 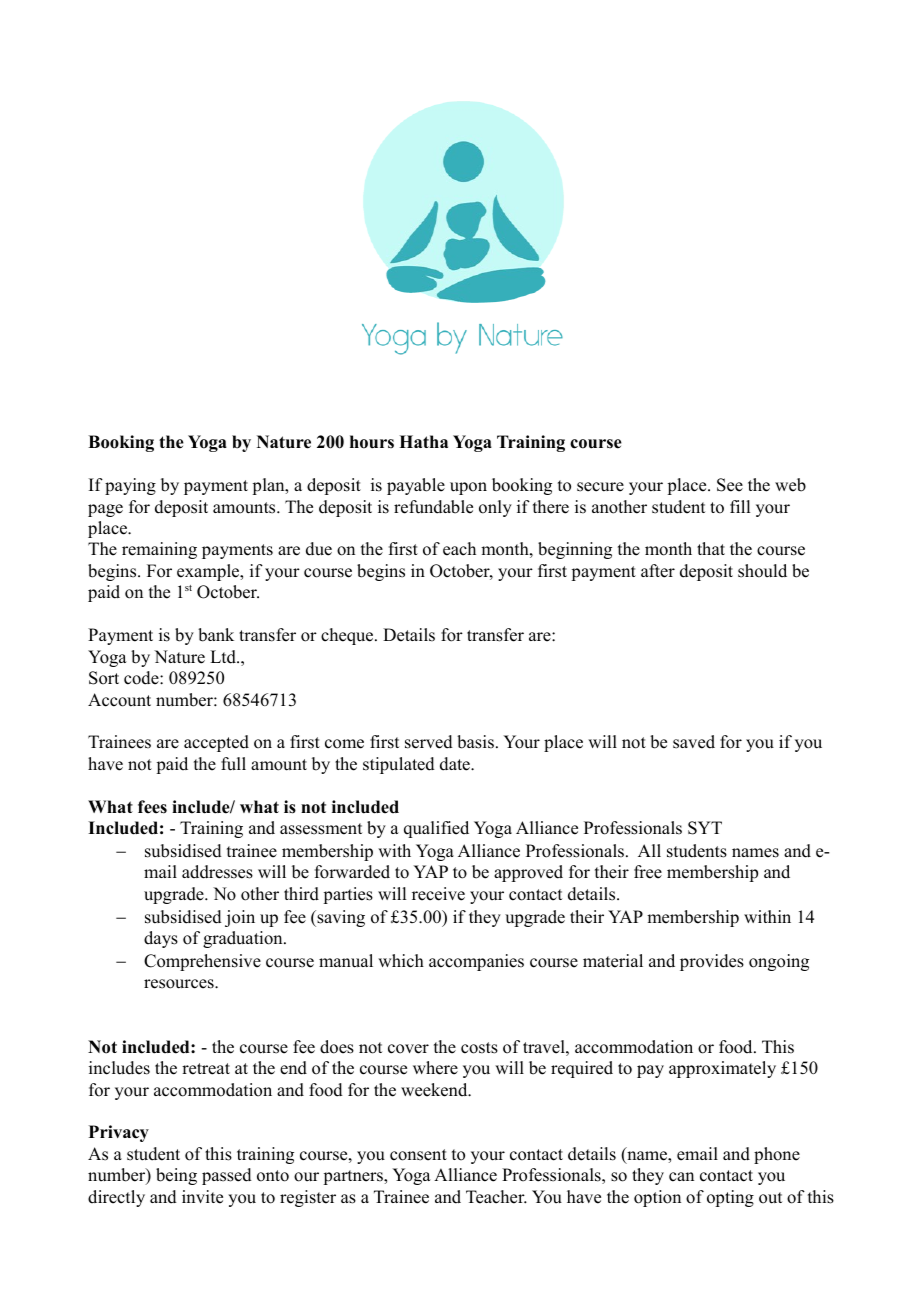 What do you see at coordinates (476, 962) in the screenshot?
I see `accompanies` at bounding box center [476, 962].
